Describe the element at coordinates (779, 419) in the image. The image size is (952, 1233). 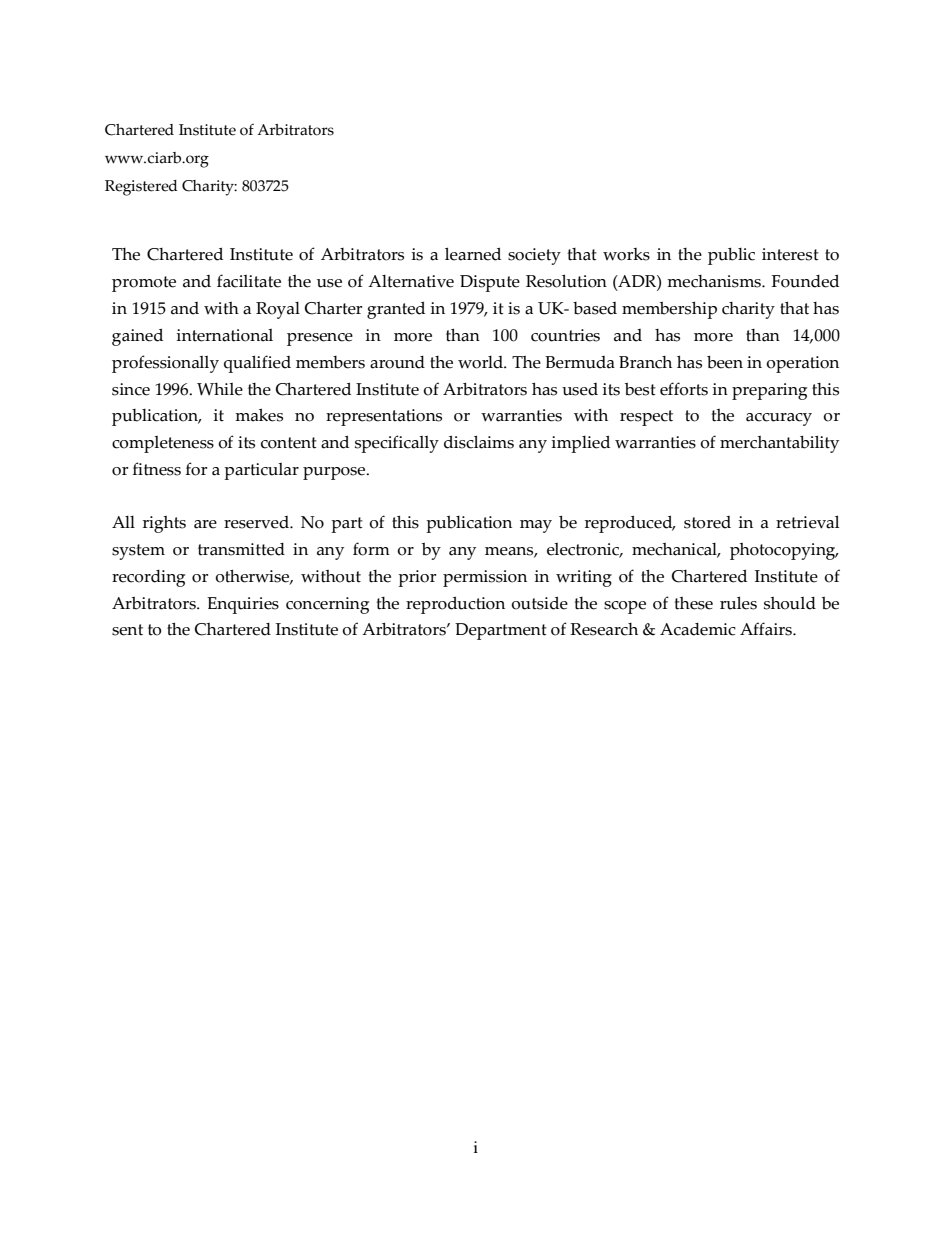
I see `accuracy` at that location.
